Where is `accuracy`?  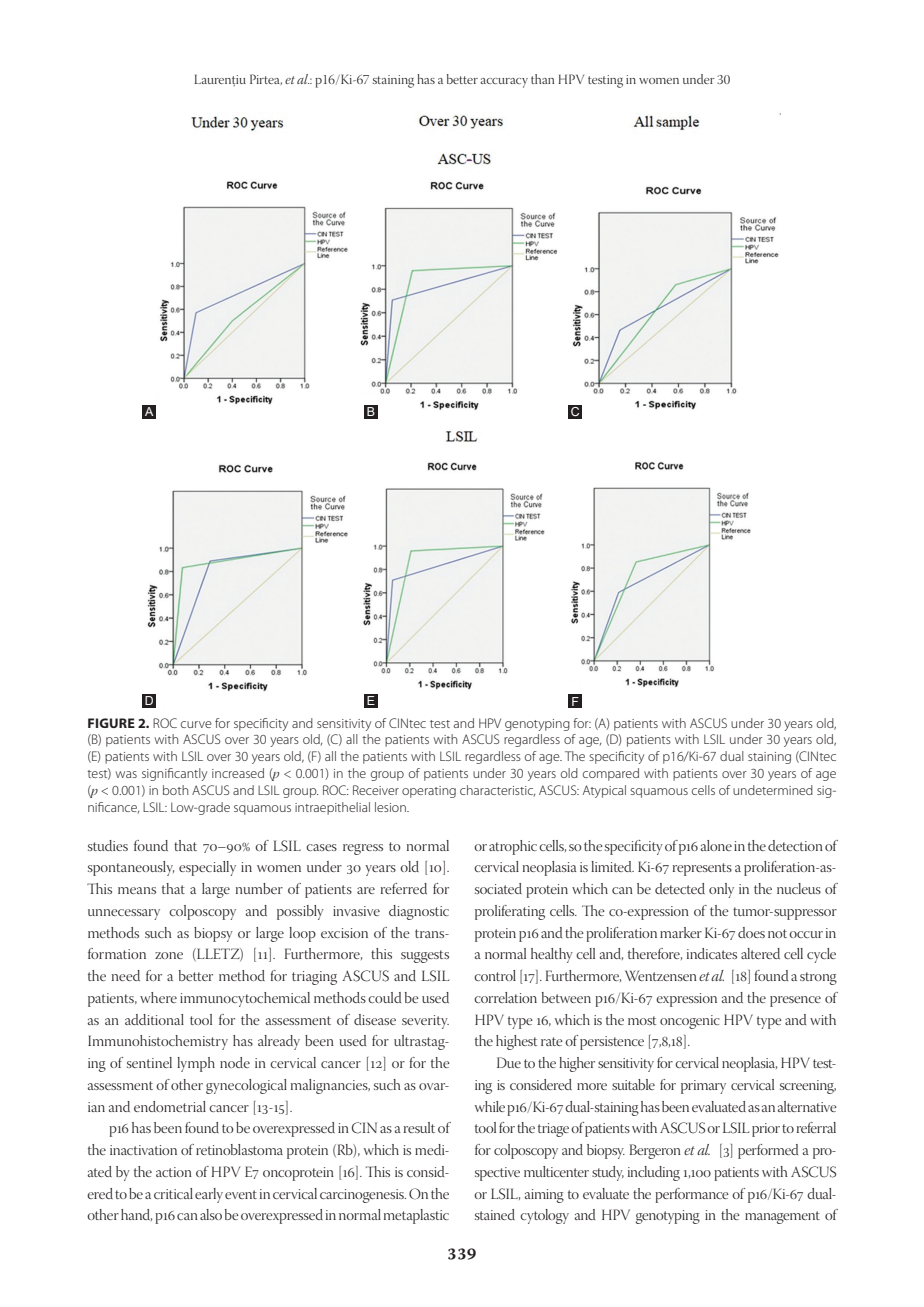 accuracy is located at coordinates (504, 83).
